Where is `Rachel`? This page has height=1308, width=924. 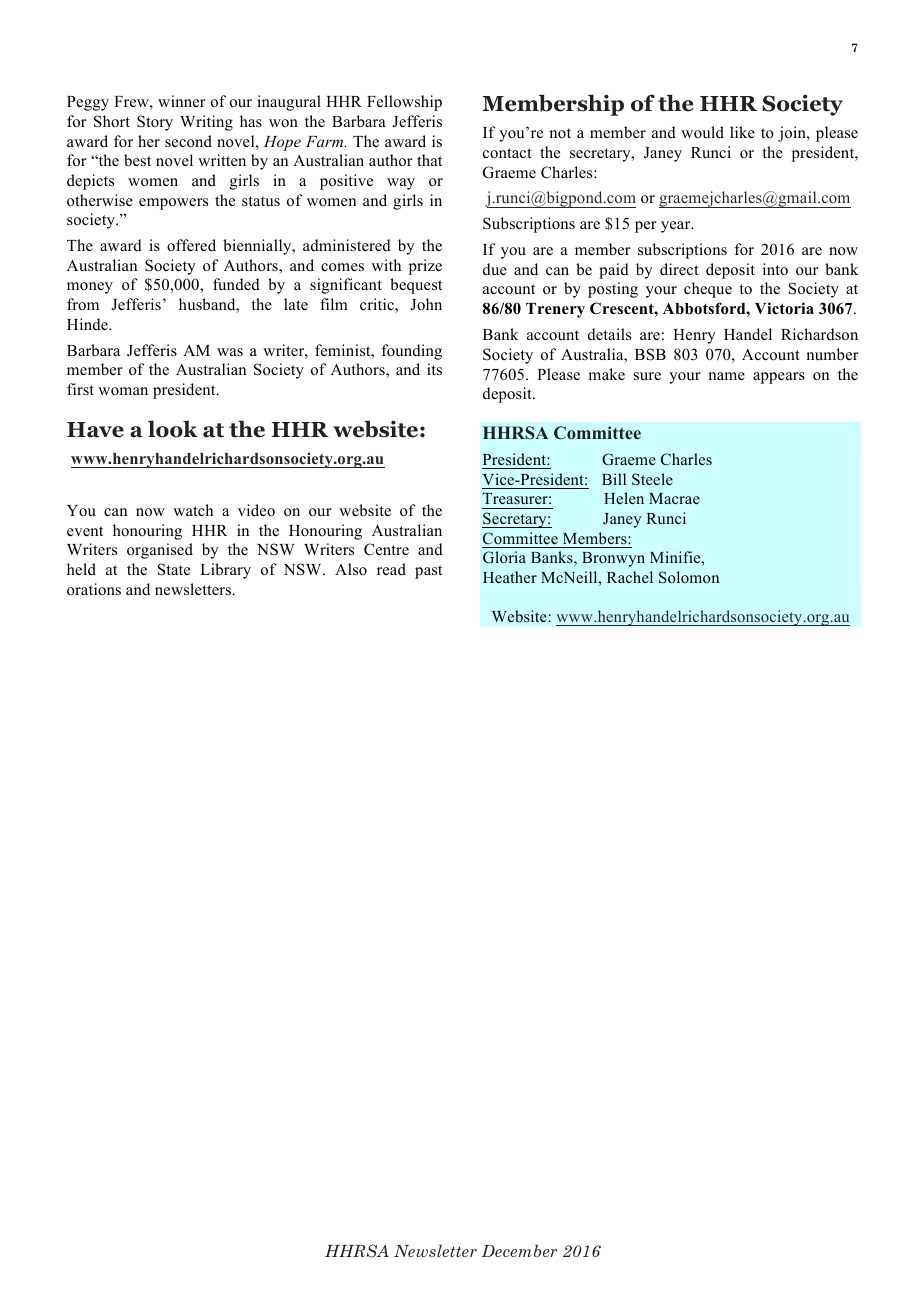 Rachel is located at coordinates (630, 577).
